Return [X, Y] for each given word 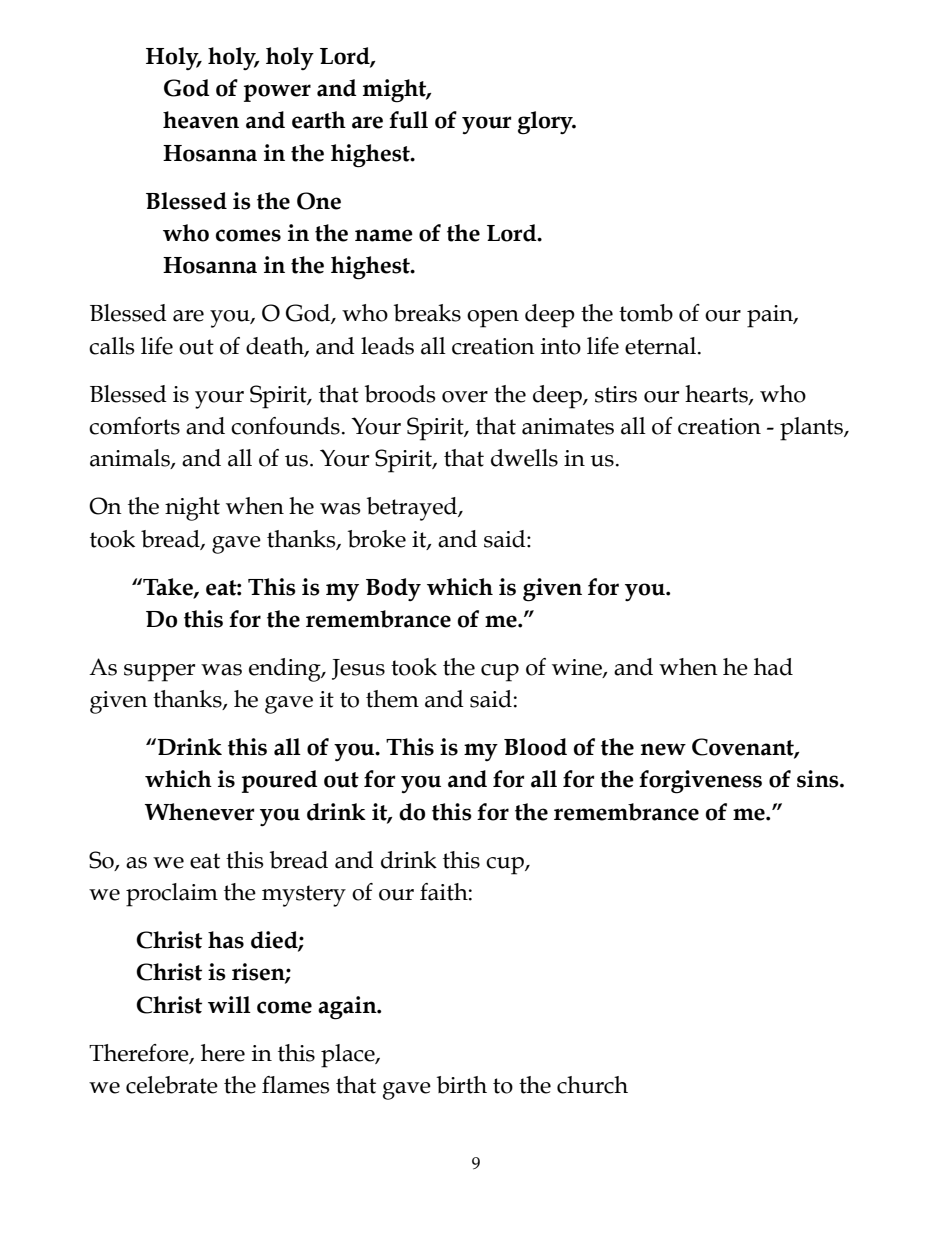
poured [280, 781]
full [408, 120]
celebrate [172, 1085]
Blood [535, 747]
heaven [201, 120]
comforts [134, 426]
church [592, 1085]
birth [462, 1085]
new [663, 749]
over [465, 397]
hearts [717, 394]
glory [546, 123]
